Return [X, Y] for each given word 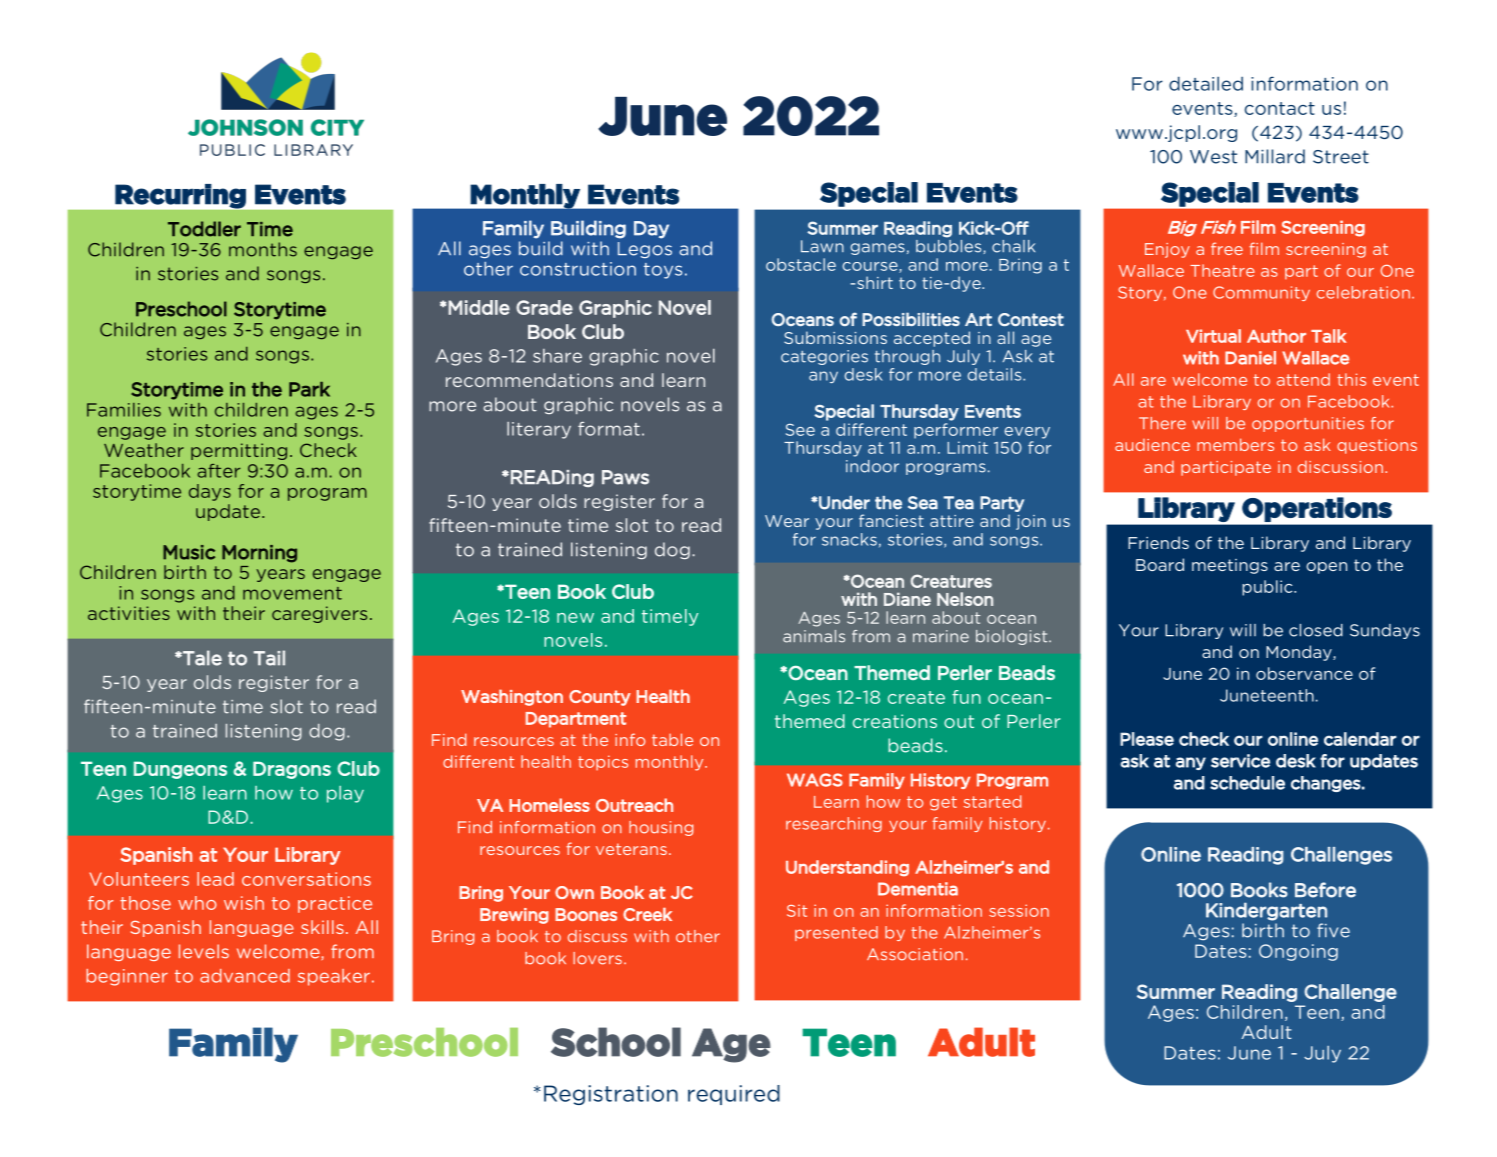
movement [292, 593]
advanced [245, 976]
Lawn [822, 246]
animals [814, 636]
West [1213, 157]
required [734, 1095]
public [1268, 588]
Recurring [180, 196]
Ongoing [1298, 952]
